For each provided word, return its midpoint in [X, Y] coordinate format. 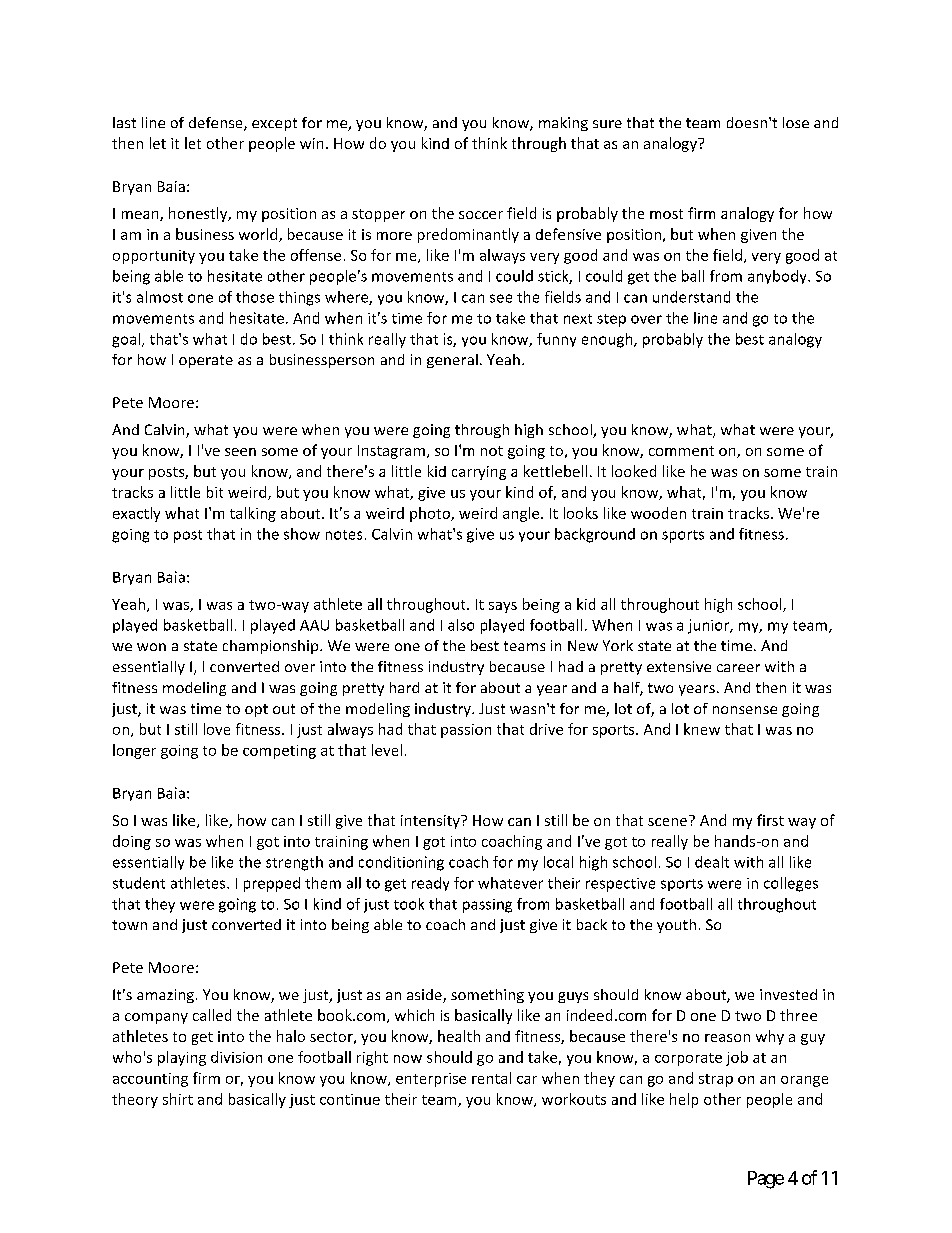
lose [796, 122]
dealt [712, 862]
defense [217, 124]
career [738, 668]
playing [182, 1058]
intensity [431, 822]
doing [132, 842]
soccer [481, 215]
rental [491, 1078]
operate [206, 361]
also [461, 625]
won [151, 647]
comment [681, 451]
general [452, 361]
